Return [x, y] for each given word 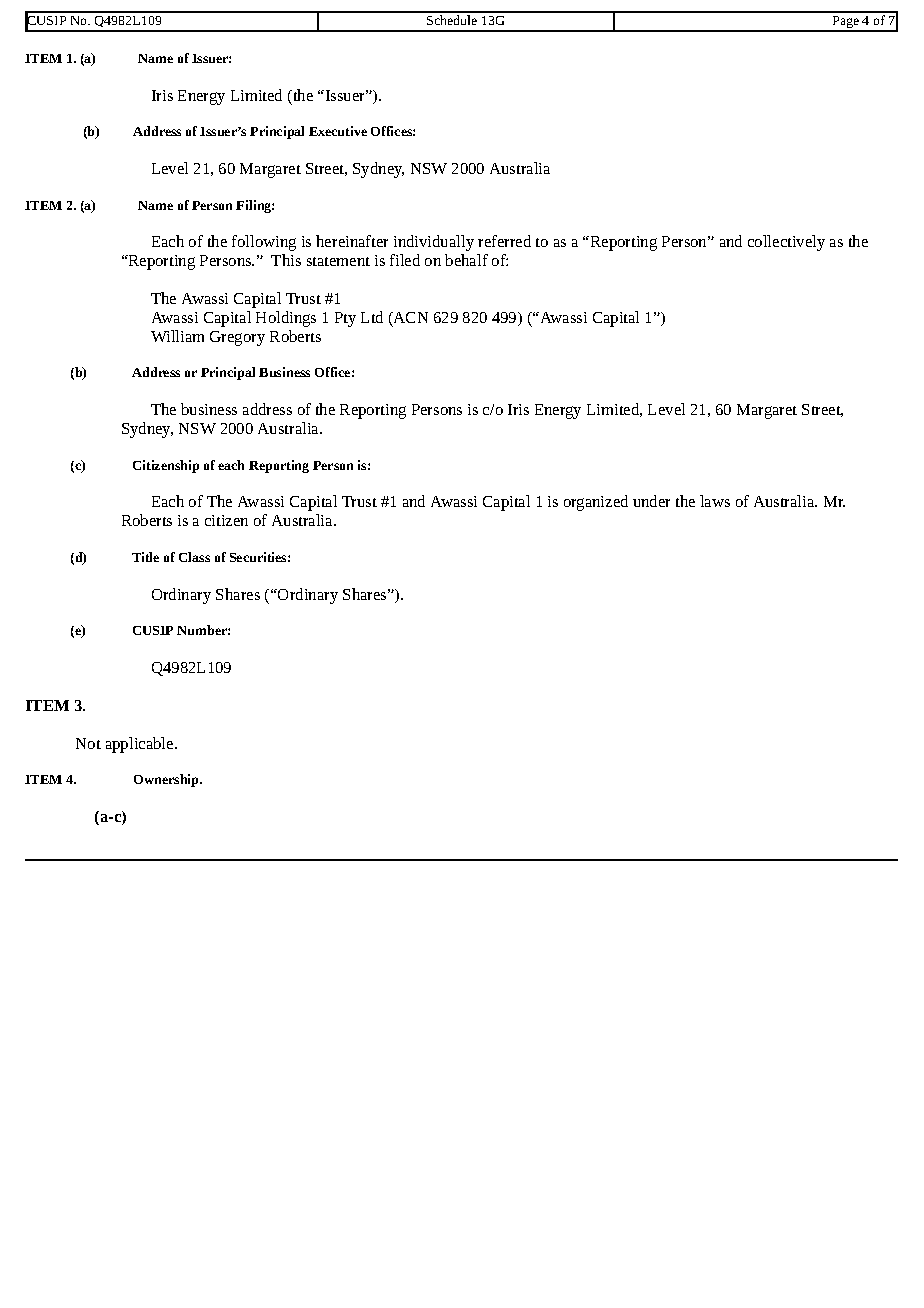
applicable [141, 745]
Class [194, 557]
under [651, 501]
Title [145, 557]
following [264, 243]
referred [504, 241]
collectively [786, 243]
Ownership [167, 780]
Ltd [372, 317]
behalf [466, 260]
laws [715, 501]
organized [596, 503]
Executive [338, 131]
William [177, 336]
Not [88, 743]
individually [434, 243]
